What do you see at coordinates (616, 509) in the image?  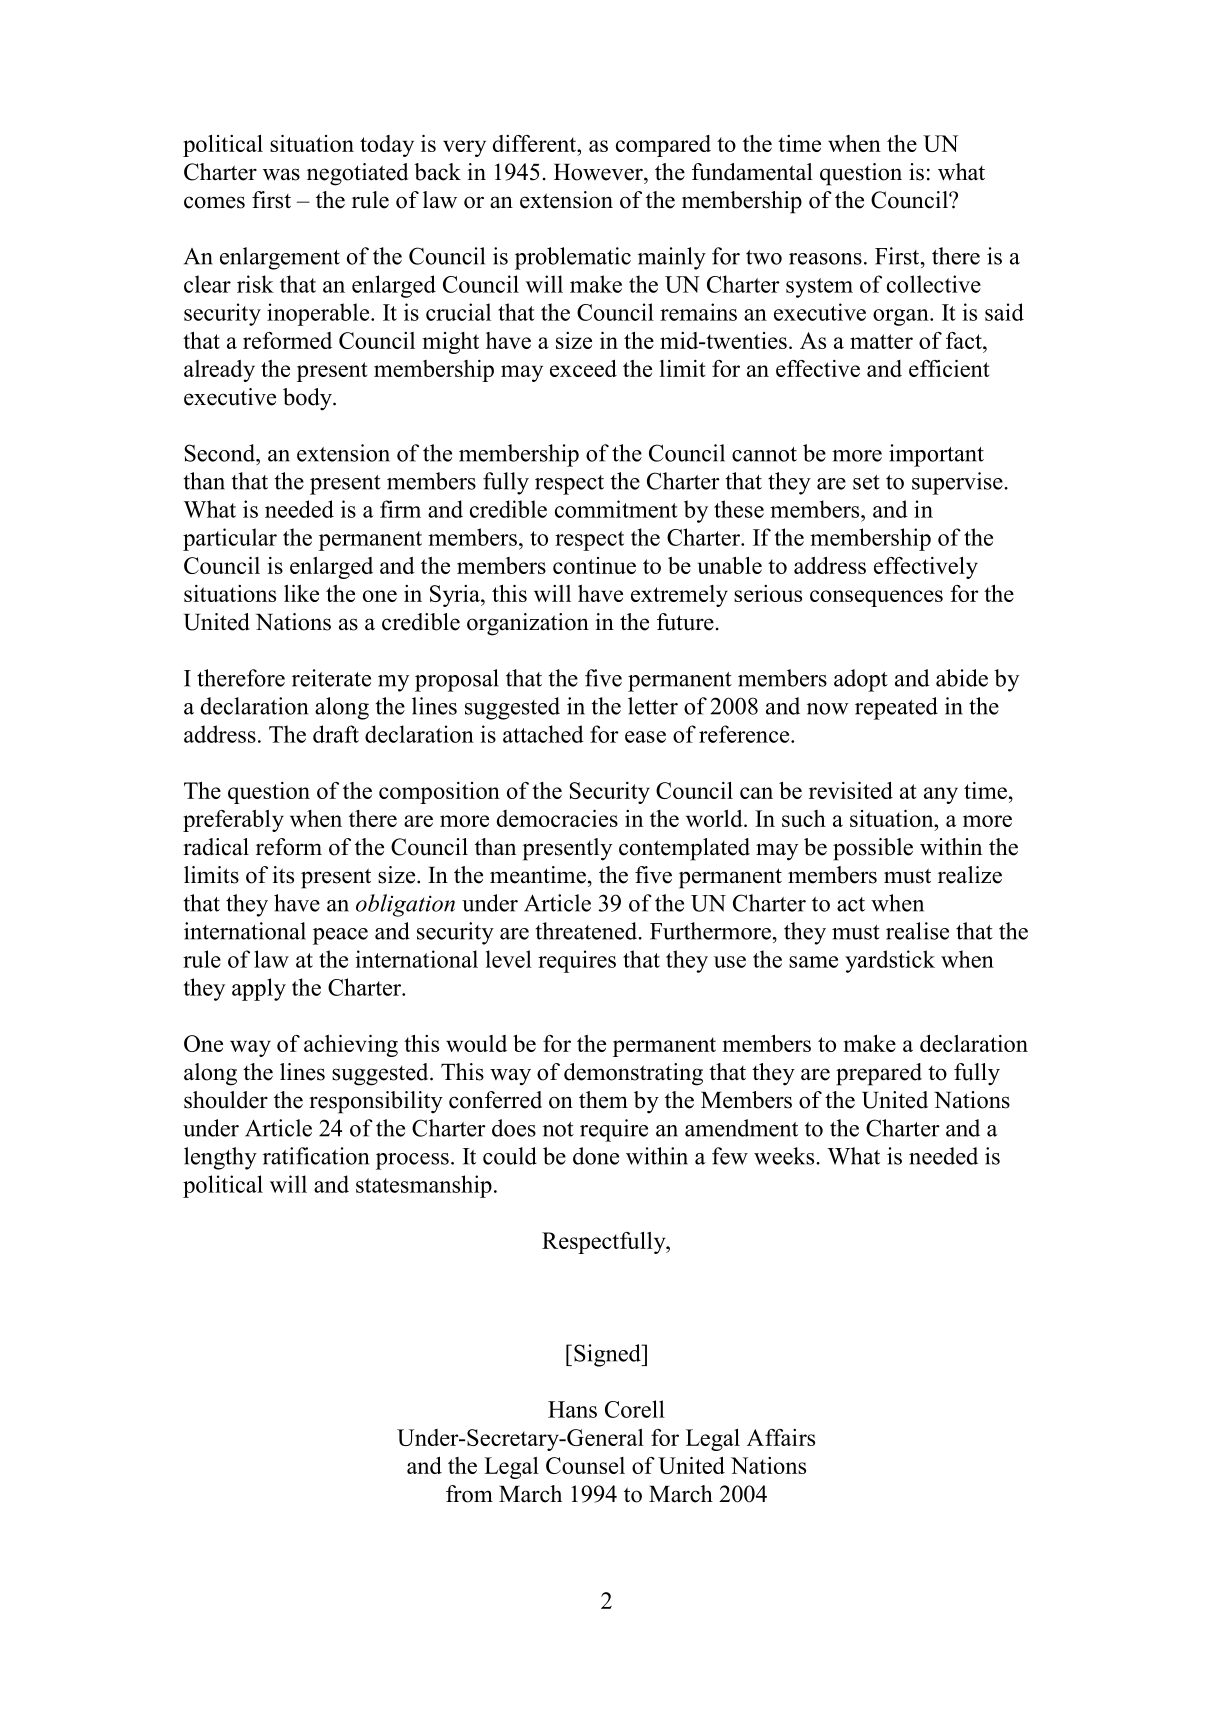 I see `commitment` at bounding box center [616, 509].
